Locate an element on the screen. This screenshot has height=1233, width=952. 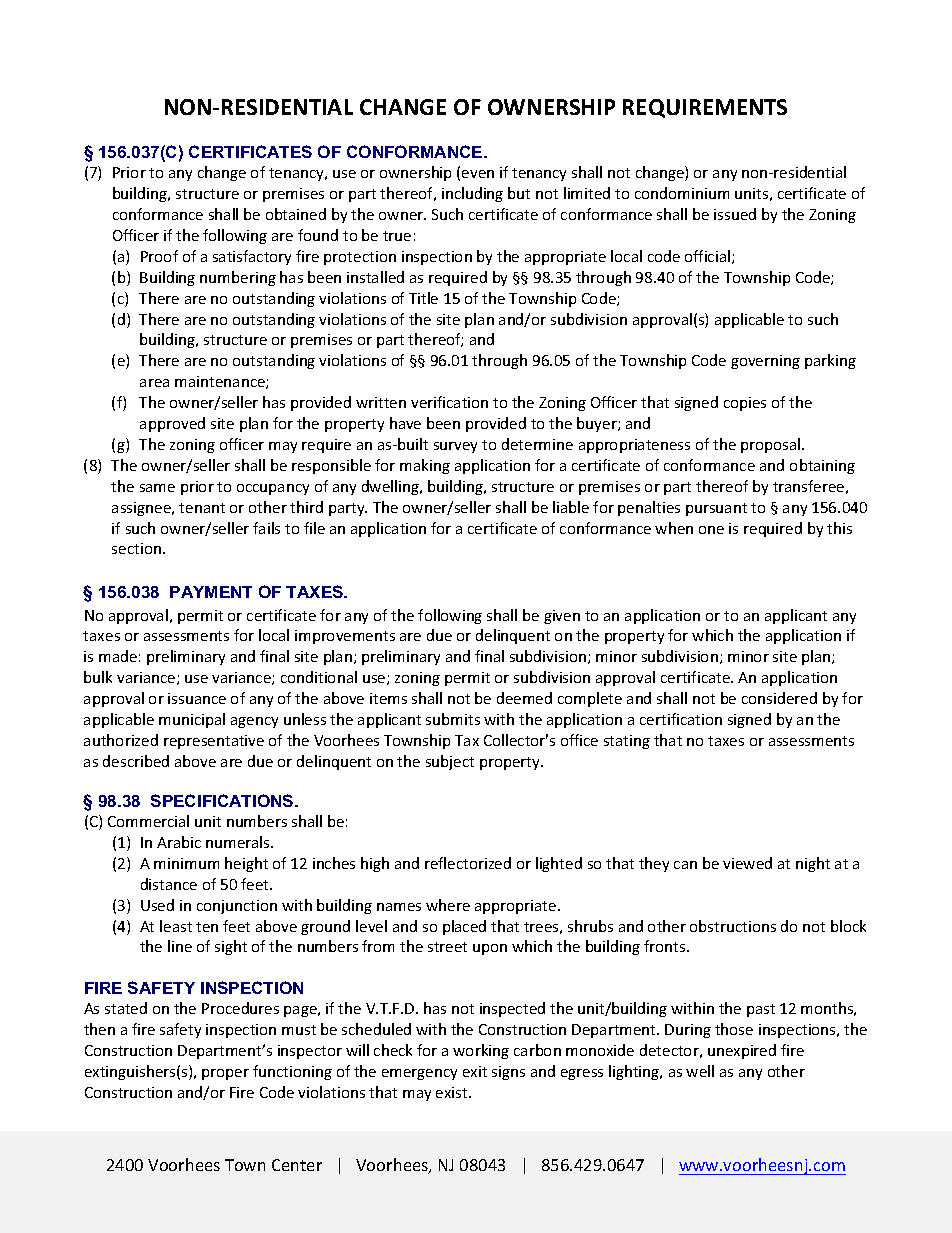
tenant is located at coordinates (202, 508).
